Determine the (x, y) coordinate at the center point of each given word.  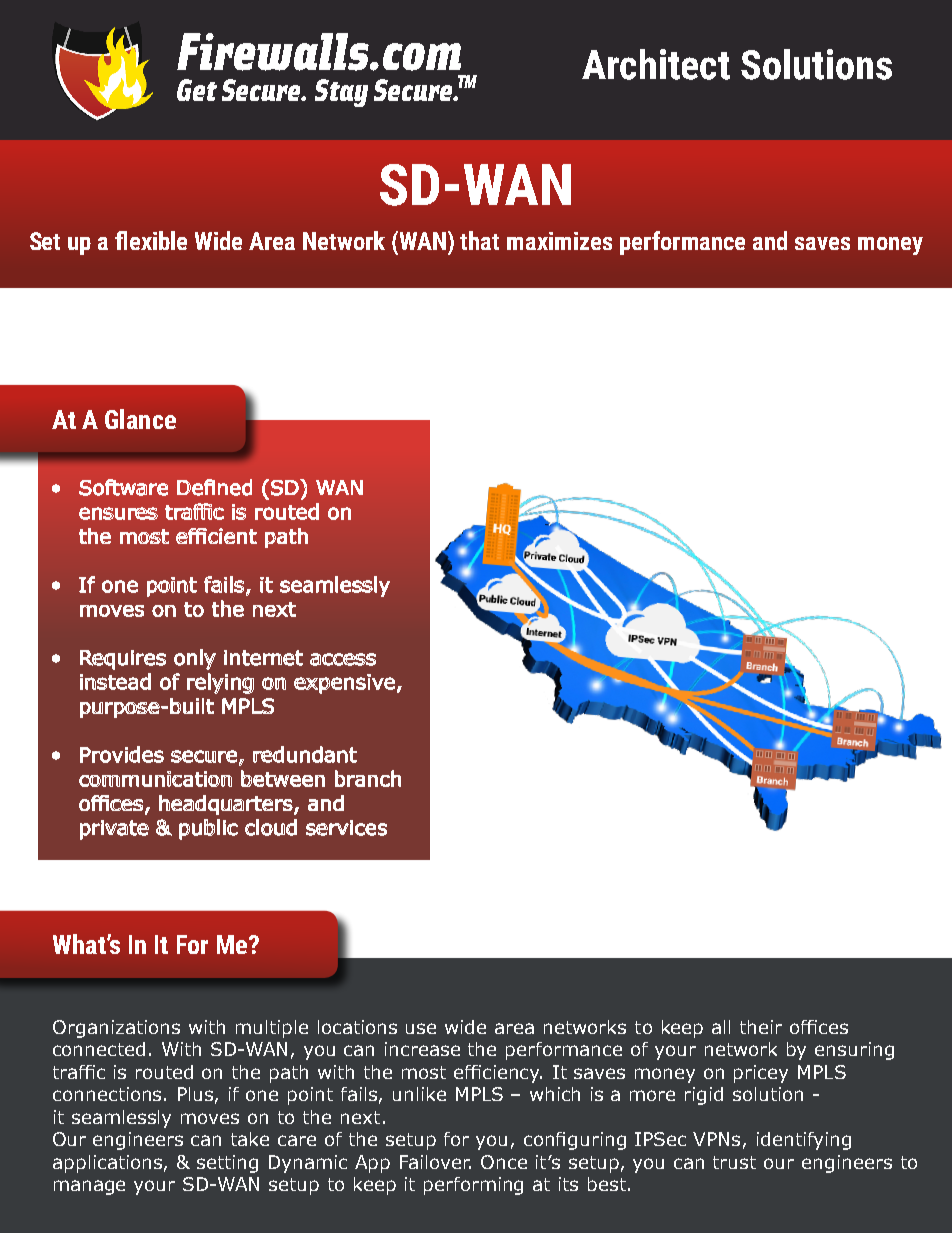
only (195, 659)
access (343, 659)
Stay (341, 93)
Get (197, 90)
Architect (656, 64)
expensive (344, 684)
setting (227, 1164)
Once (504, 1162)
